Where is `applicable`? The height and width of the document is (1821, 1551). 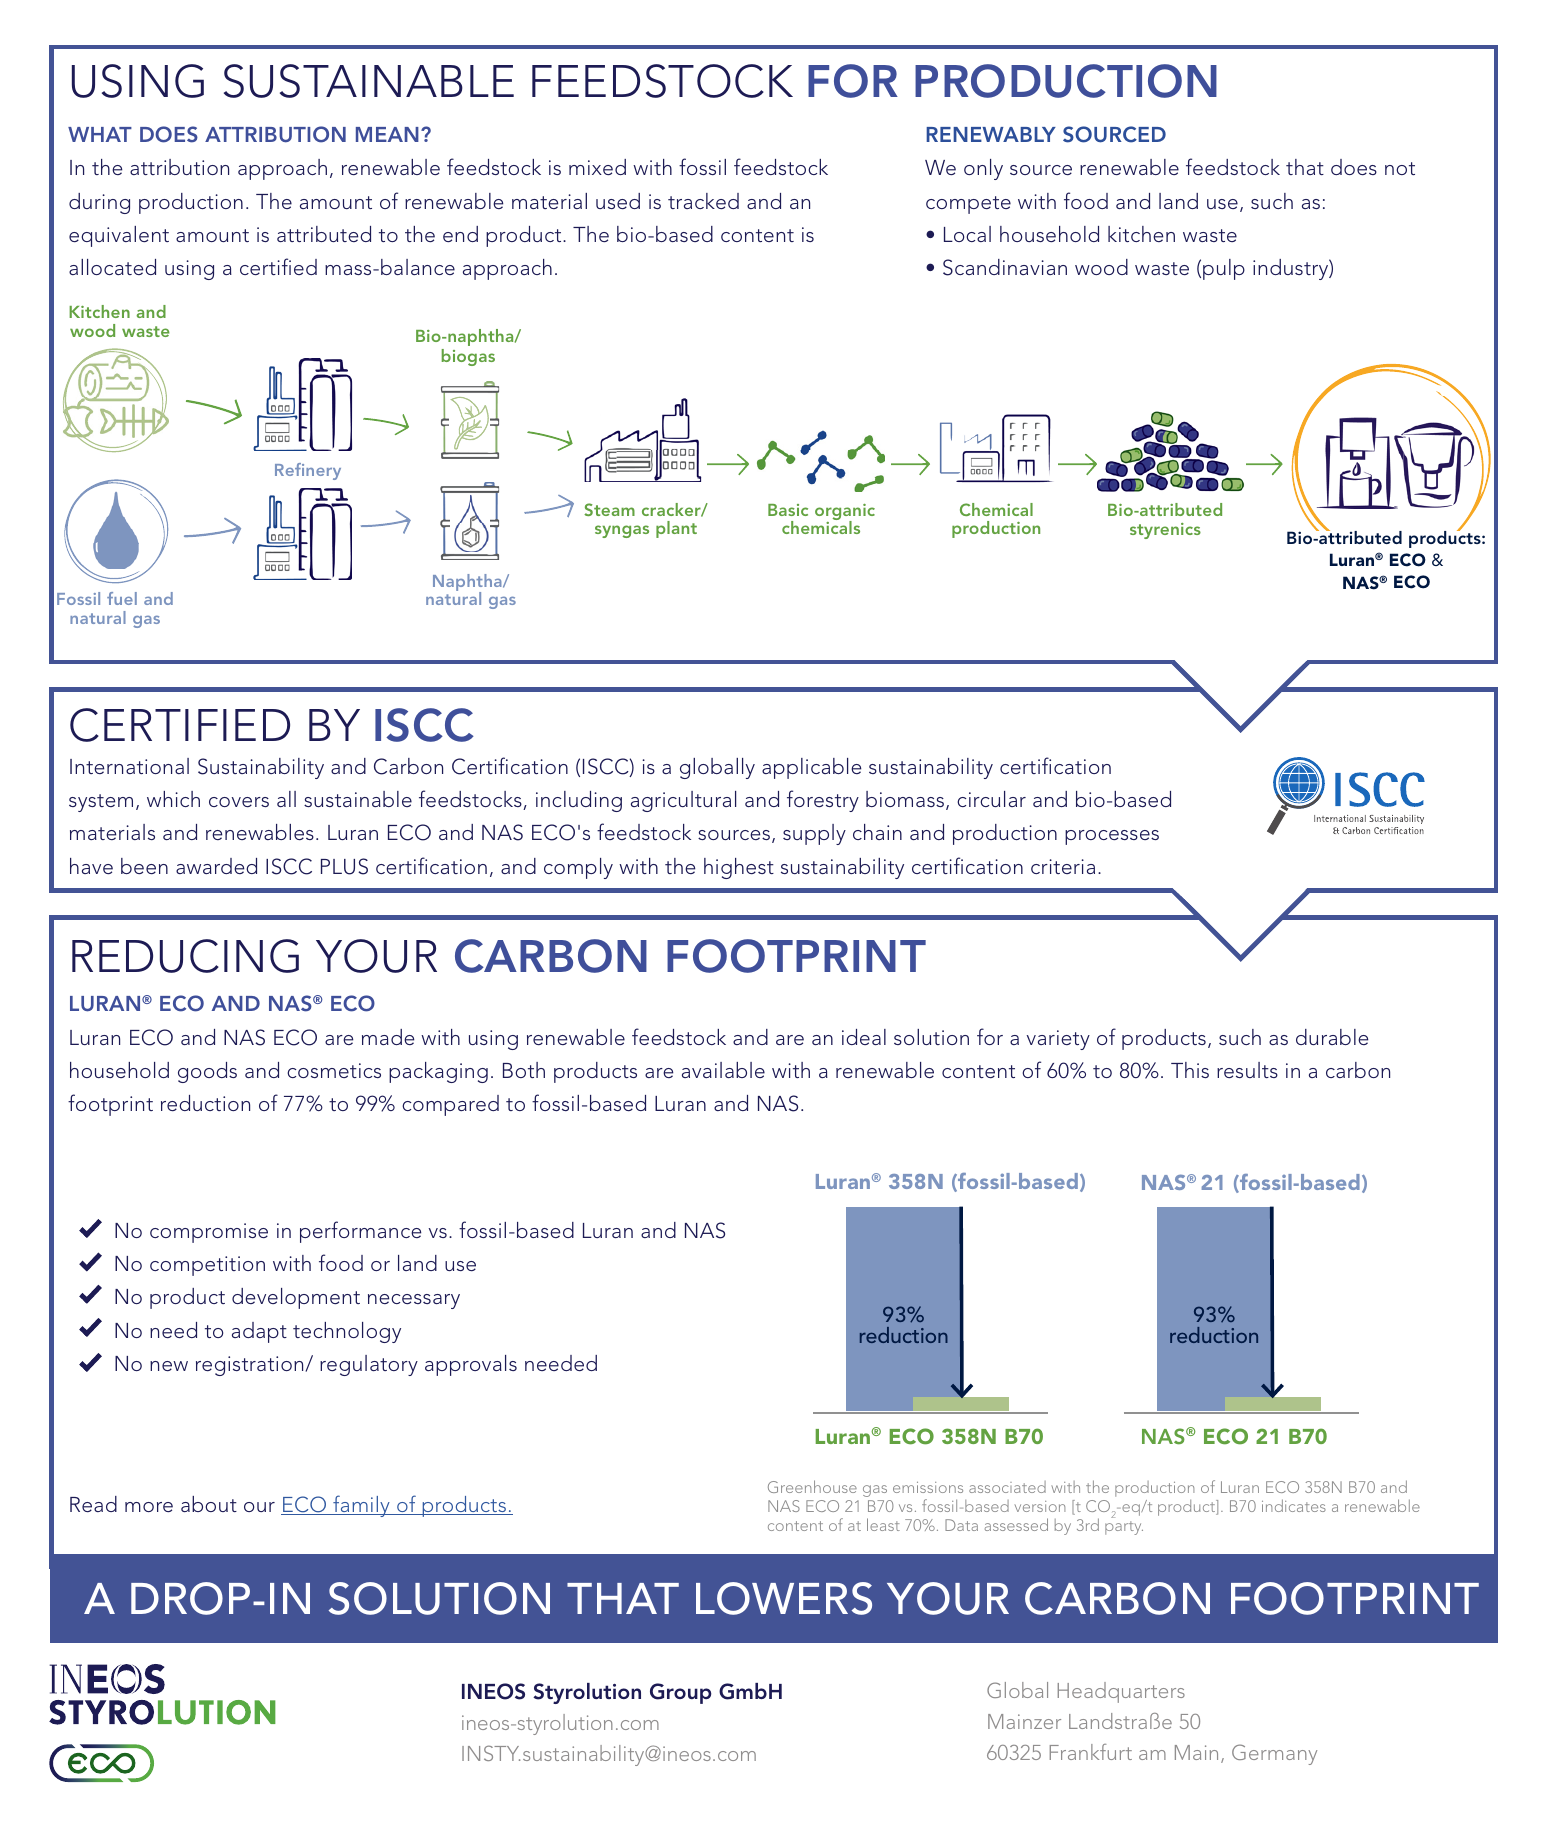
applicable is located at coordinates (811, 768).
